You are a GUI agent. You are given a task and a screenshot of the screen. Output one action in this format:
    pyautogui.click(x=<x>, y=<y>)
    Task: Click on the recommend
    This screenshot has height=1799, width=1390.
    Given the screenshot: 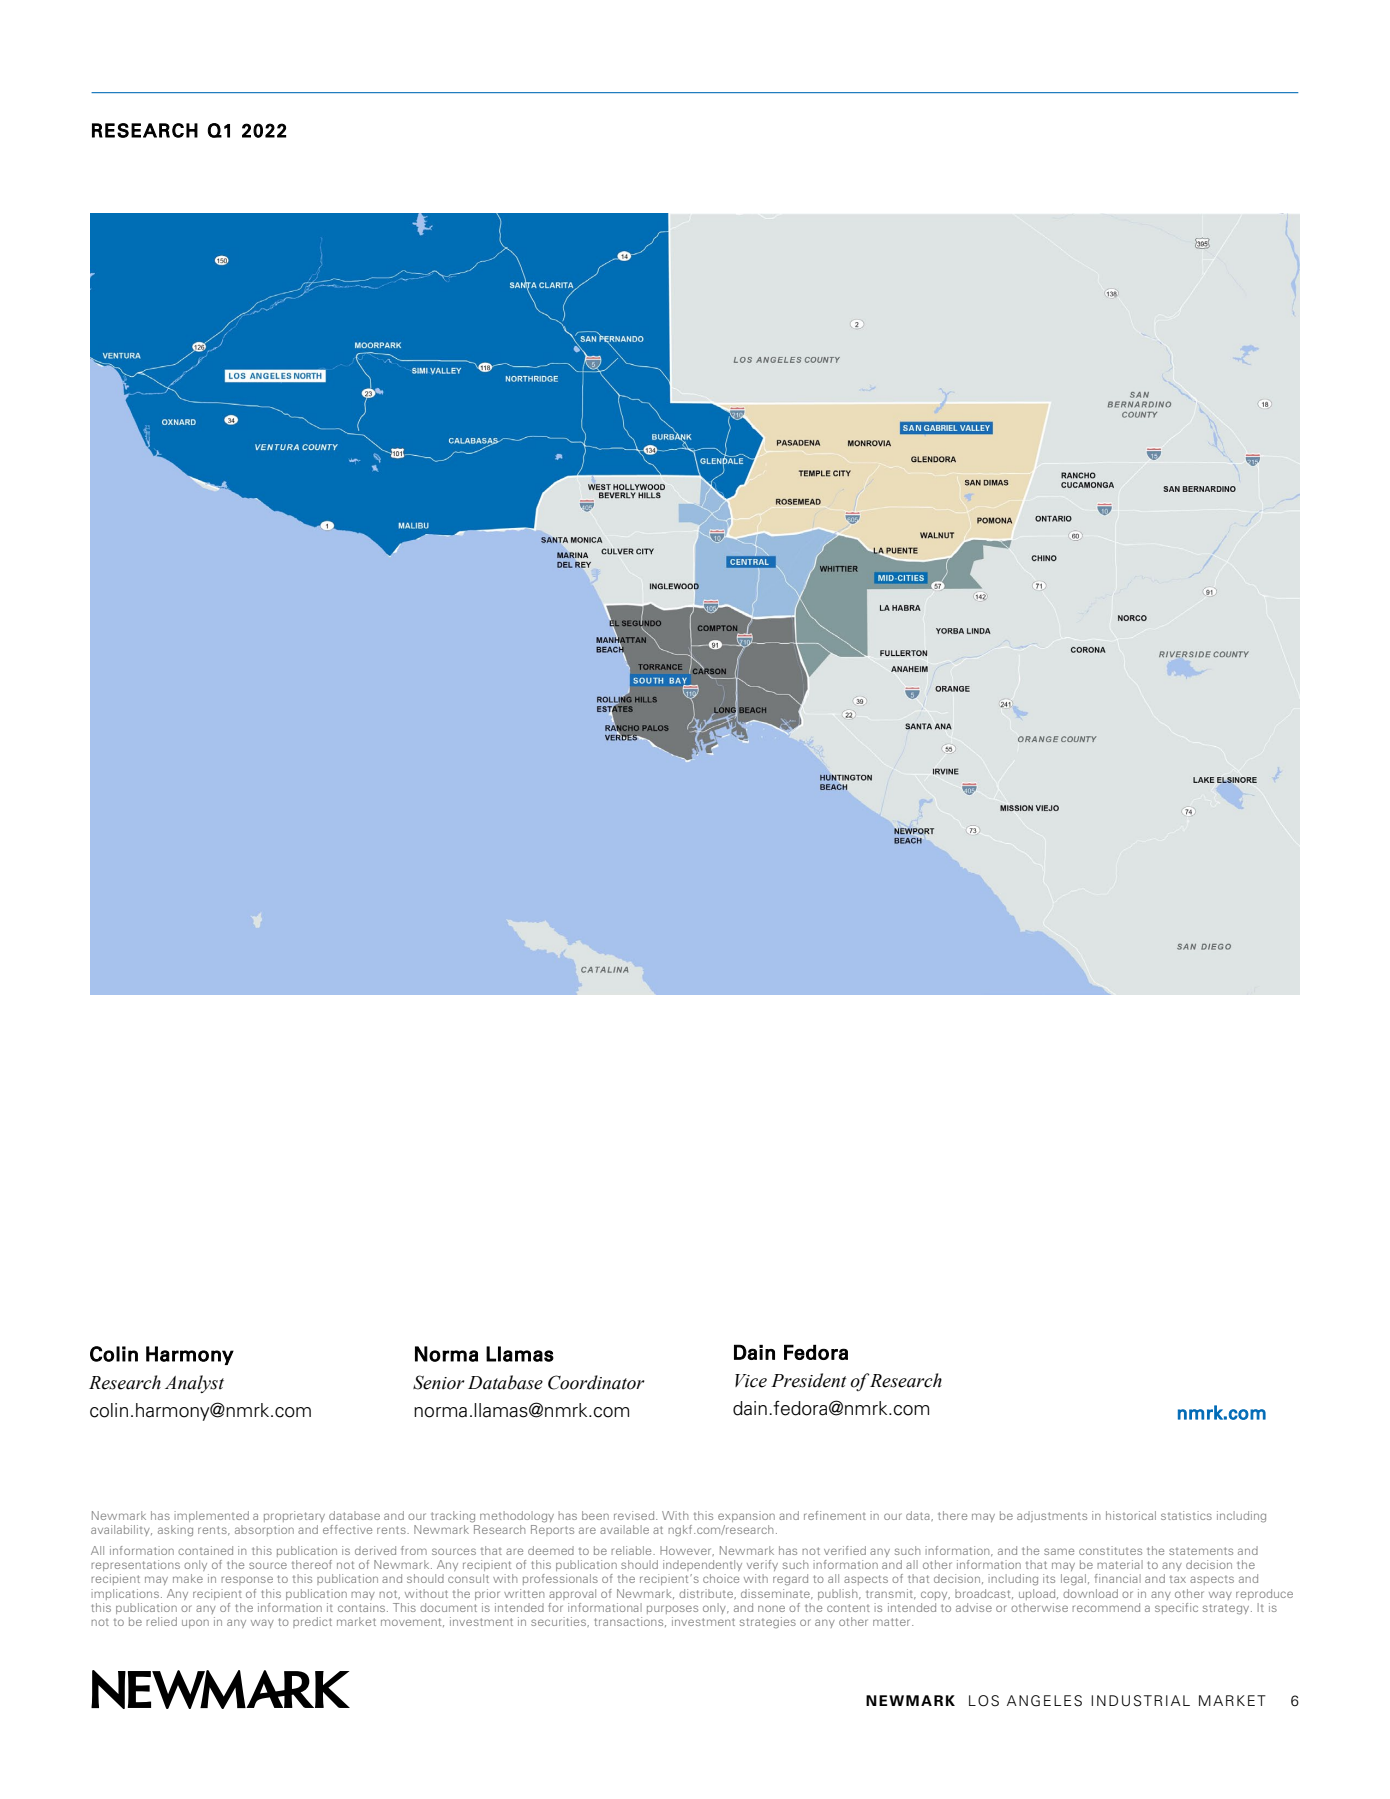 What is the action you would take?
    pyautogui.click(x=1106, y=1607)
